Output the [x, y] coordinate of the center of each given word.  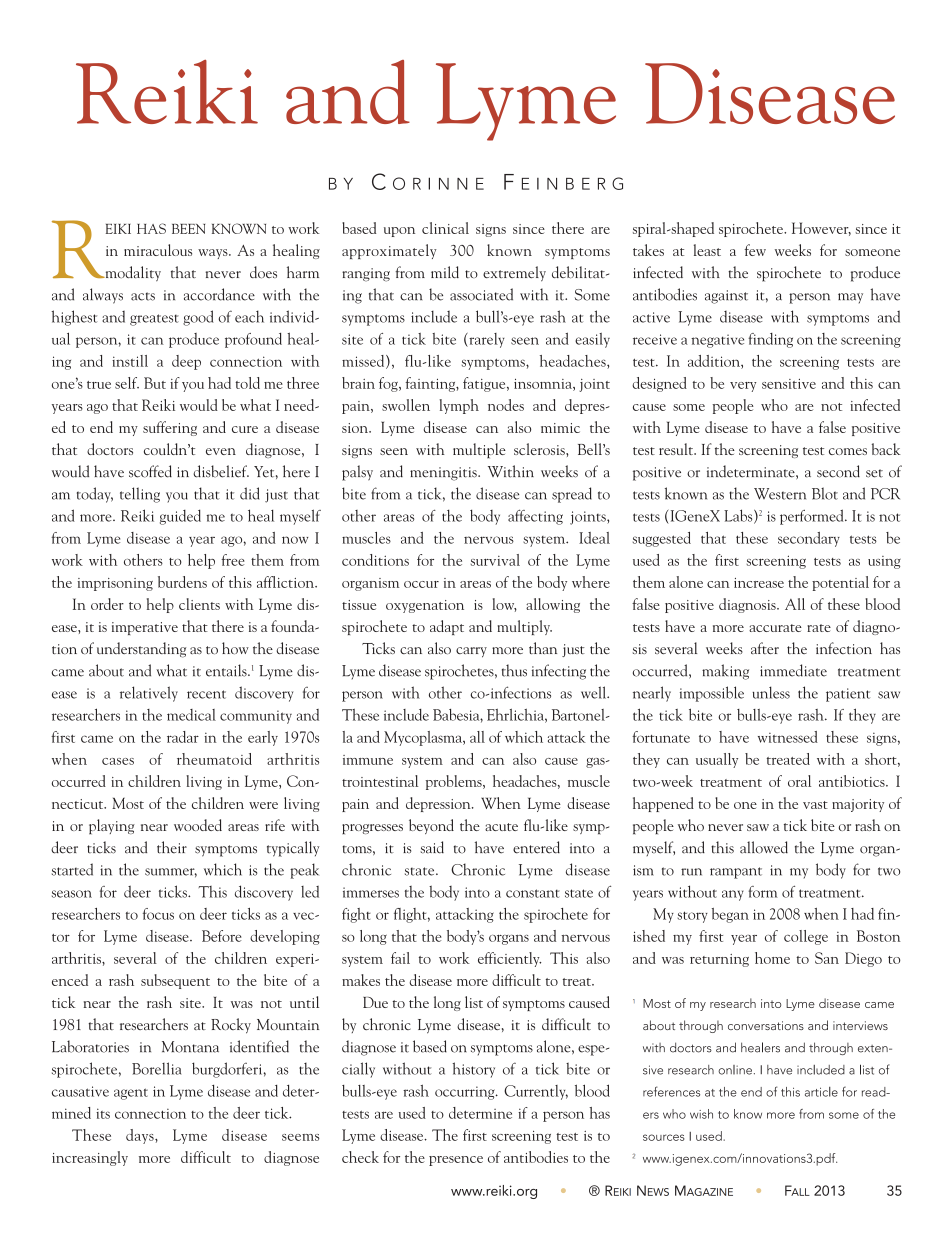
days [141, 1136]
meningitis [444, 474]
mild [445, 272]
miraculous [158, 250]
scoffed [150, 471]
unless [771, 692]
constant [532, 893]
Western [780, 494]
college [806, 937]
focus [158, 914]
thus [514, 670]
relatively [149, 694]
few [755, 250]
